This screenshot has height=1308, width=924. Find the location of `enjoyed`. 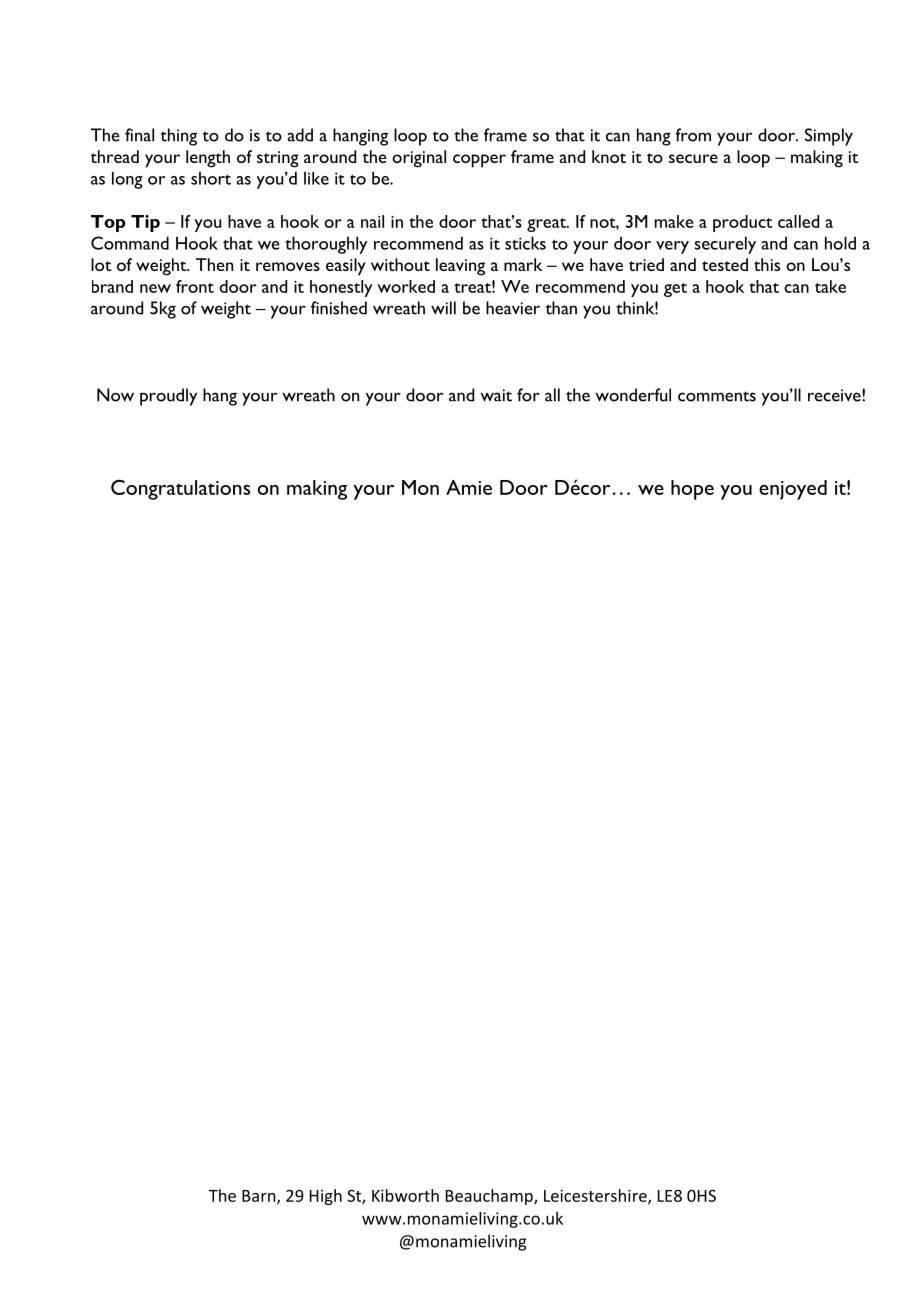

enjoyed is located at coordinates (793, 490).
